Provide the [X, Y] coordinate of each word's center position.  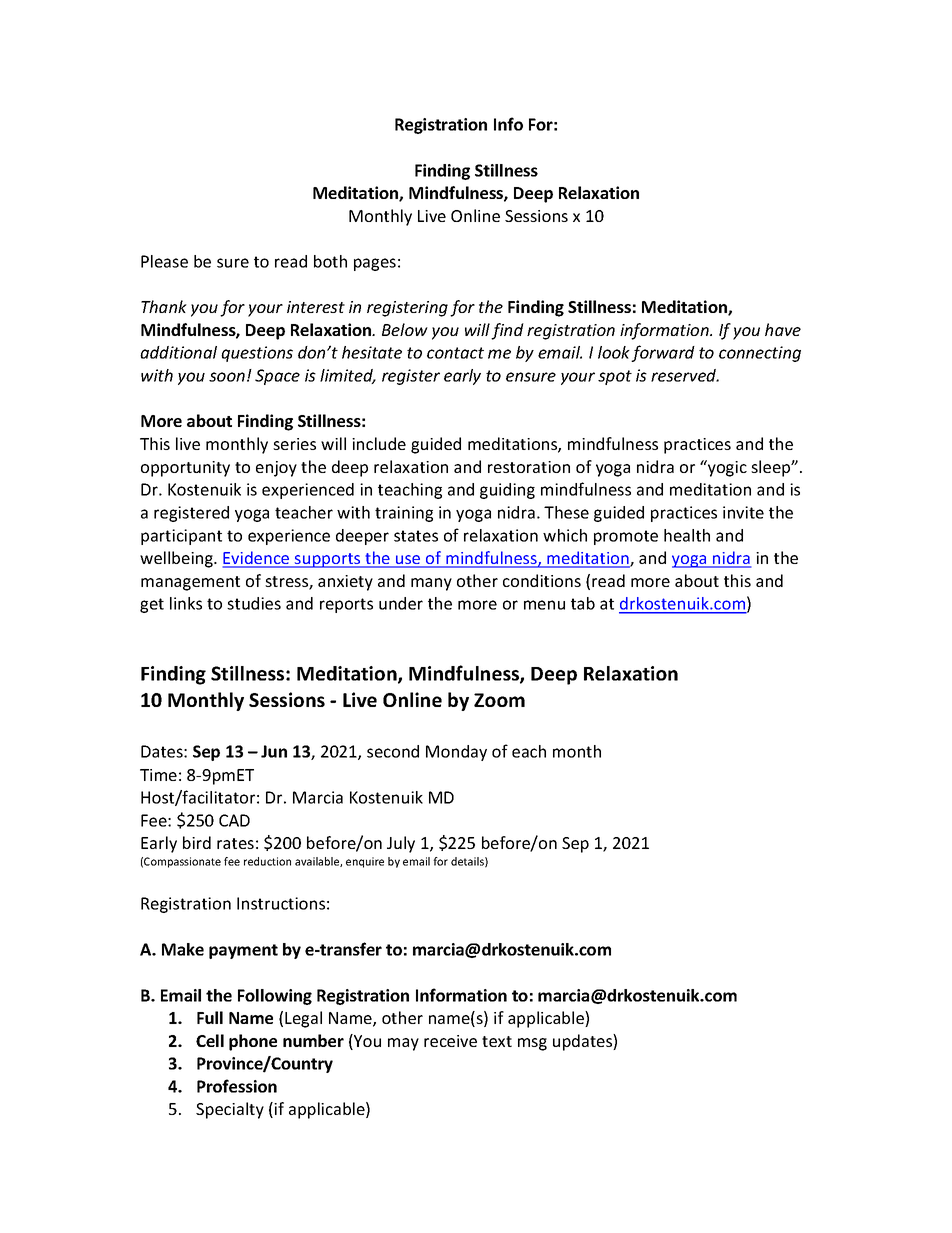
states [416, 536]
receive [450, 1041]
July [401, 844]
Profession [237, 1086]
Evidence [257, 559]
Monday [456, 753]
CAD [234, 820]
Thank [164, 306]
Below [405, 329]
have [783, 329]
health [687, 535]
